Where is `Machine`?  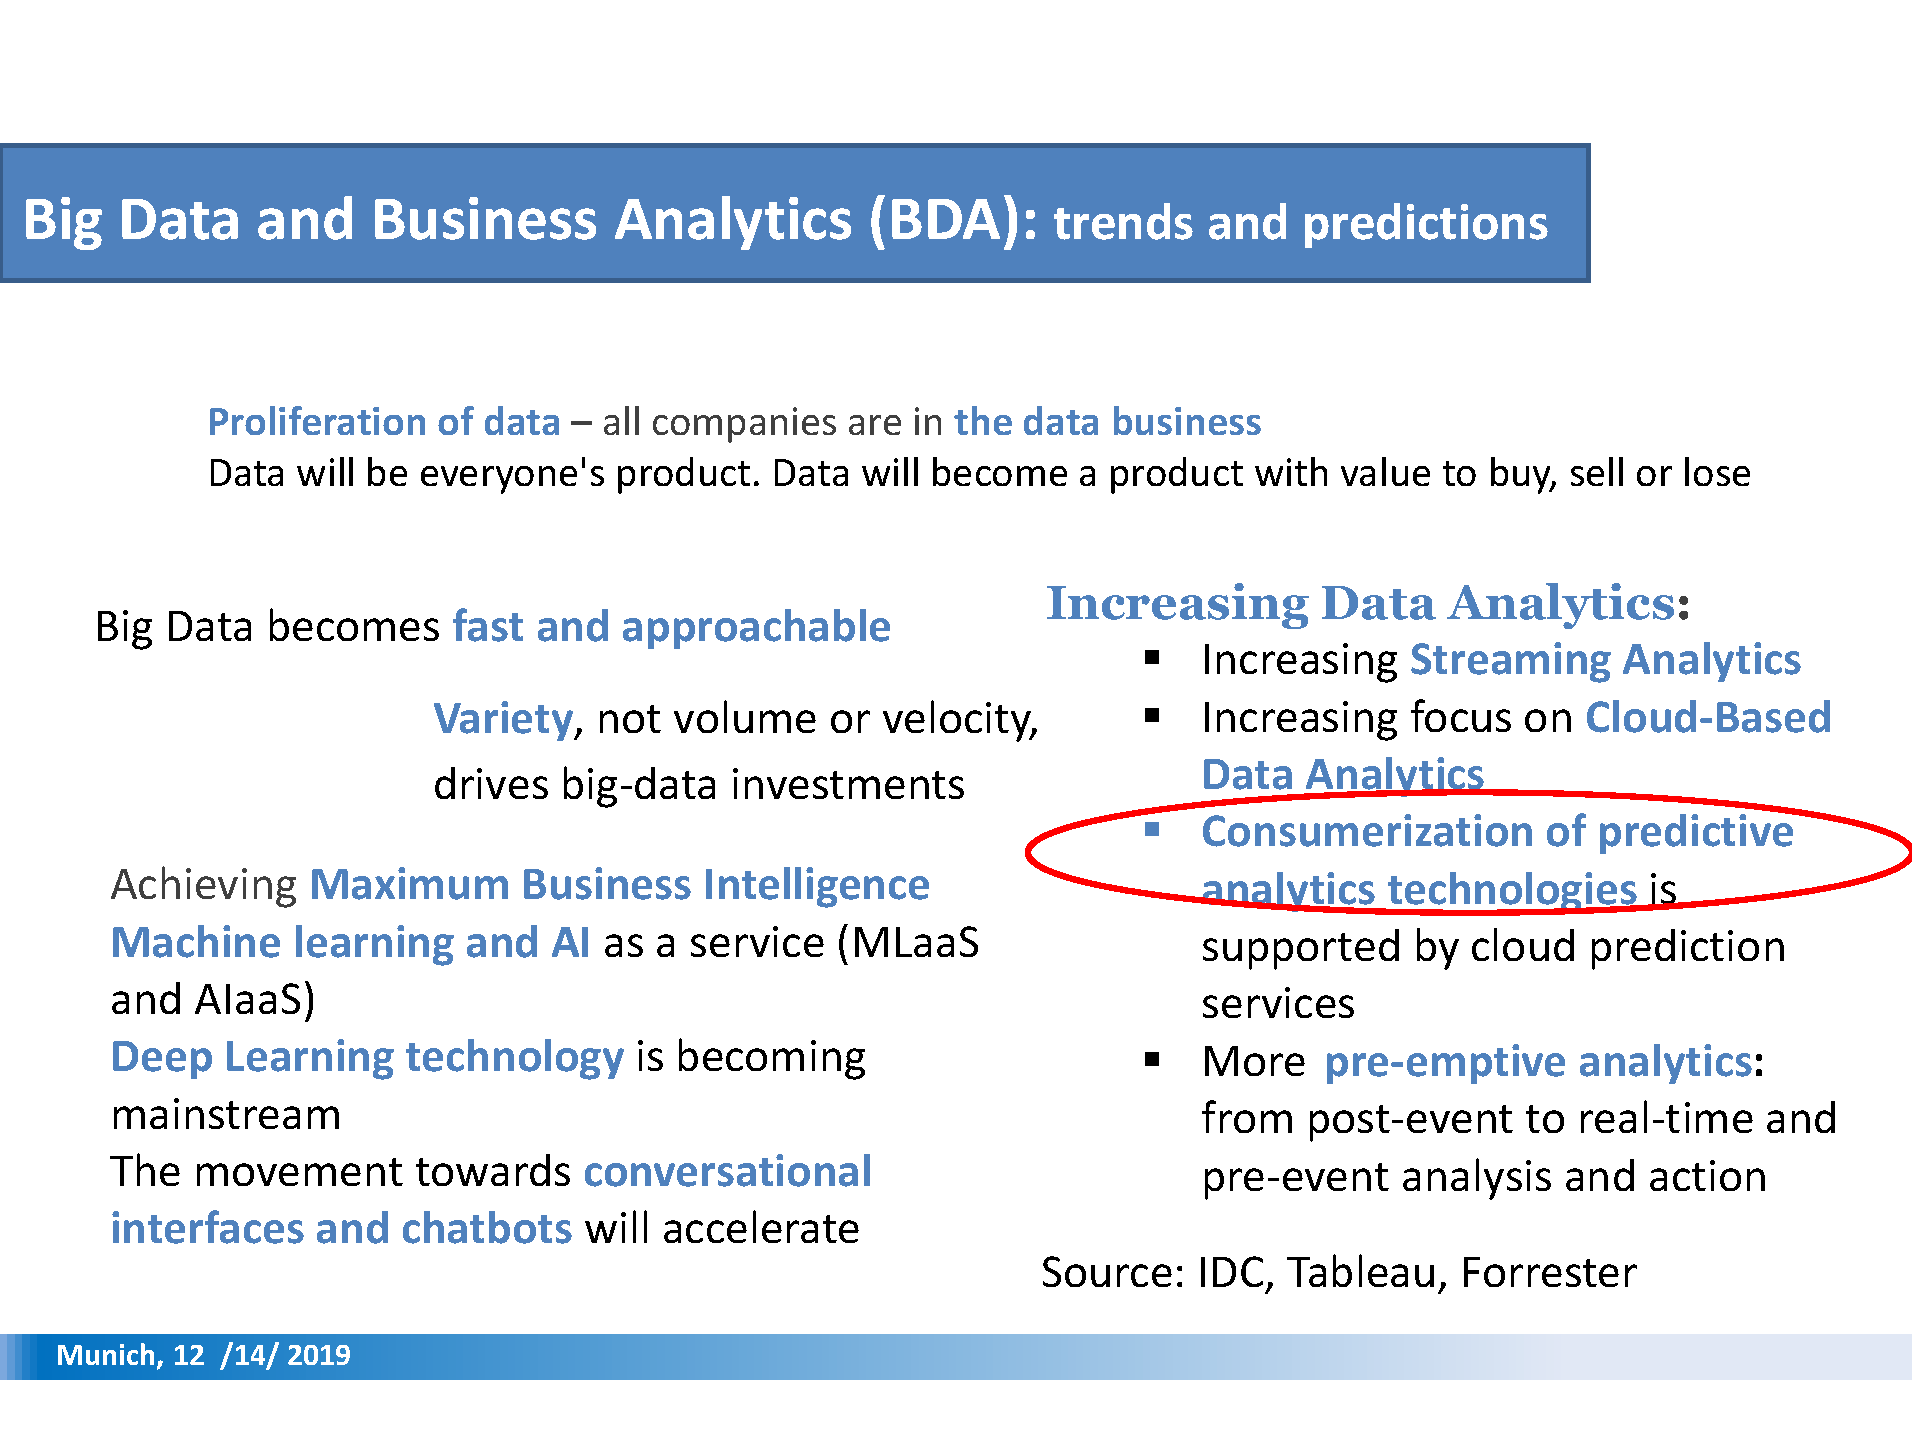 Machine is located at coordinates (196, 941).
